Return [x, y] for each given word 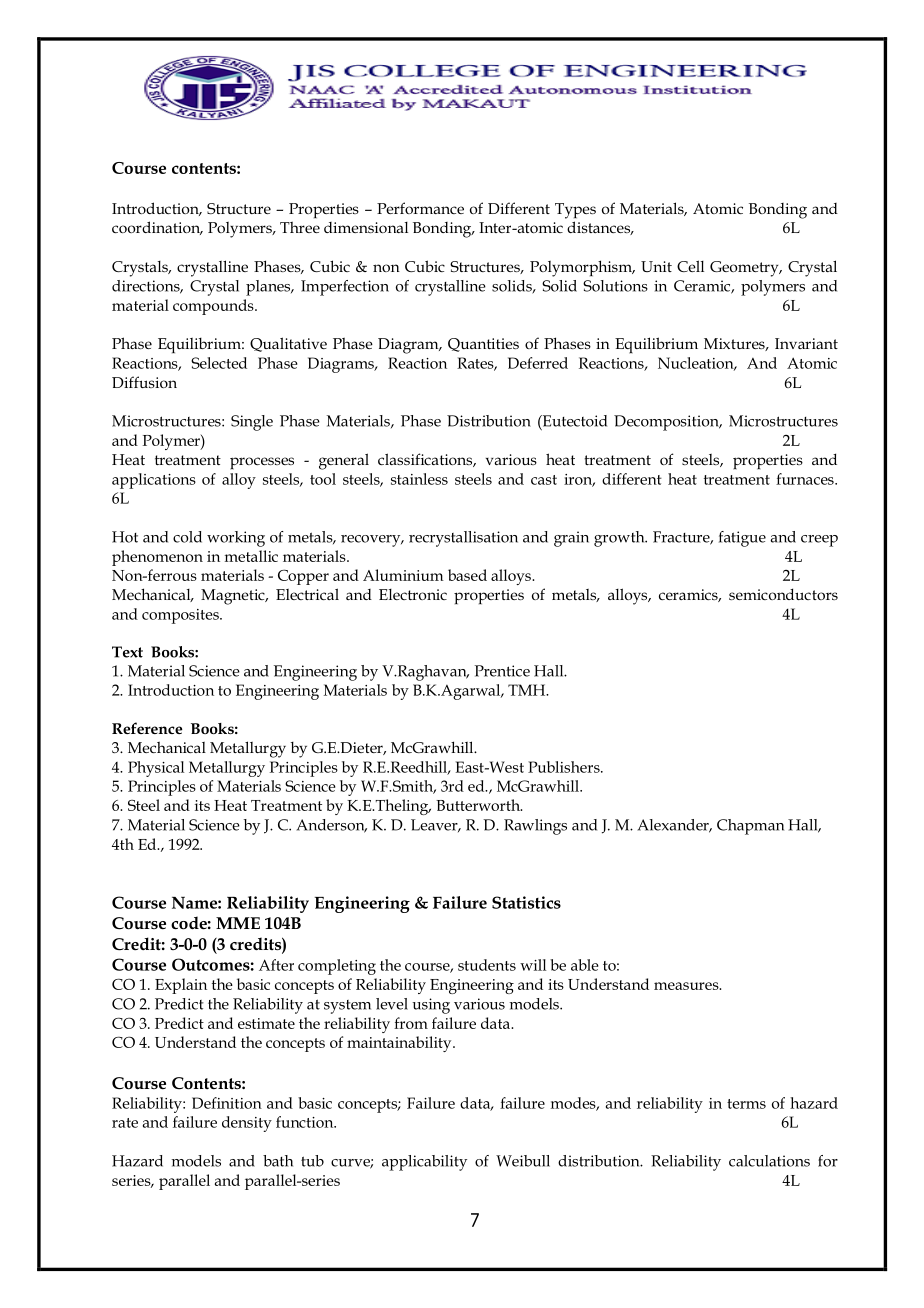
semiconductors [783, 594]
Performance [420, 208]
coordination [157, 228]
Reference [147, 728]
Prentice [502, 671]
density [247, 1124]
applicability [424, 1163]
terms [746, 1104]
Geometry [745, 269]
